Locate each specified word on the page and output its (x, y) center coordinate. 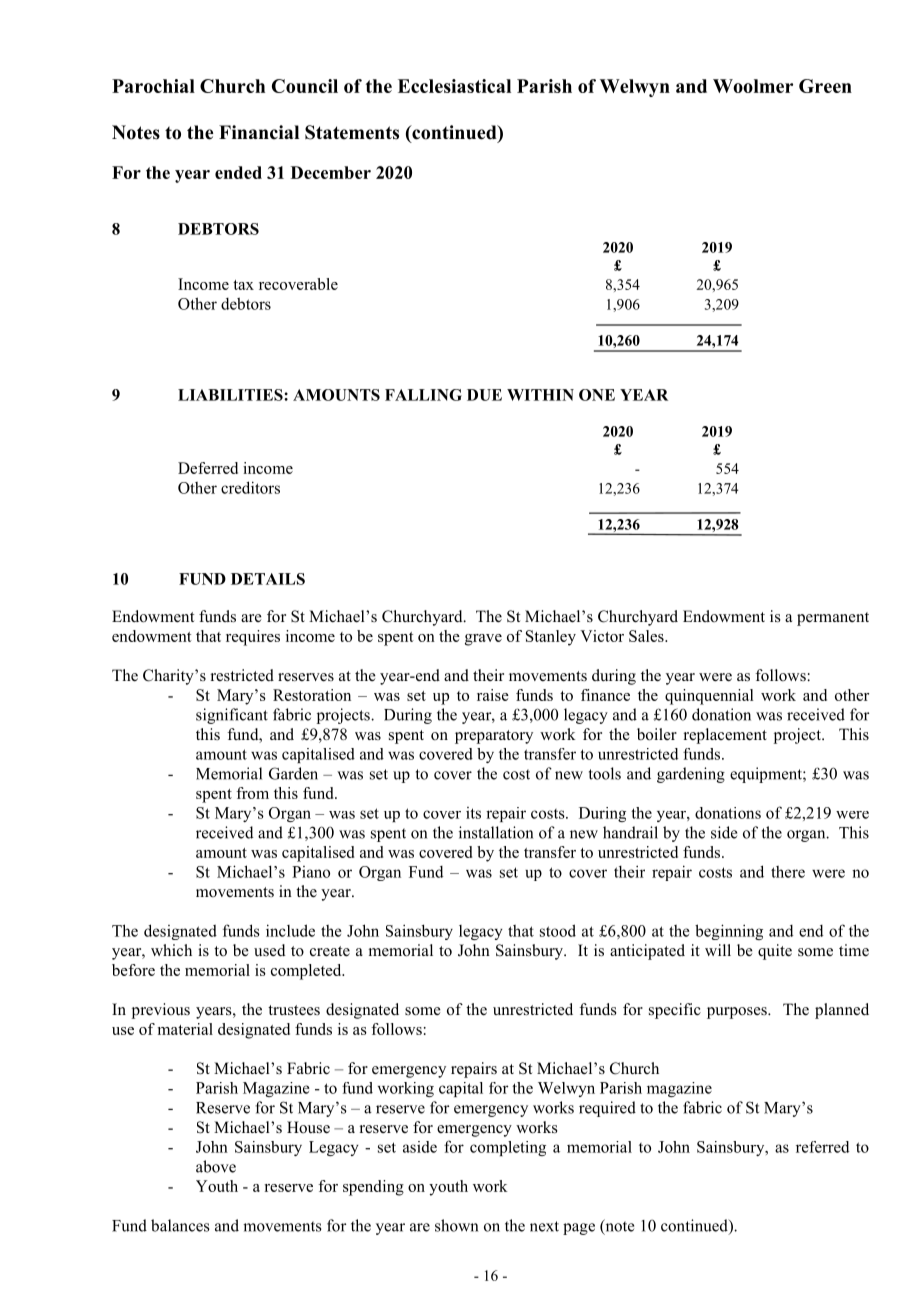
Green (825, 86)
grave (483, 640)
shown (456, 1225)
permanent (833, 619)
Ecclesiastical (454, 86)
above (216, 1166)
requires (253, 638)
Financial (259, 132)
